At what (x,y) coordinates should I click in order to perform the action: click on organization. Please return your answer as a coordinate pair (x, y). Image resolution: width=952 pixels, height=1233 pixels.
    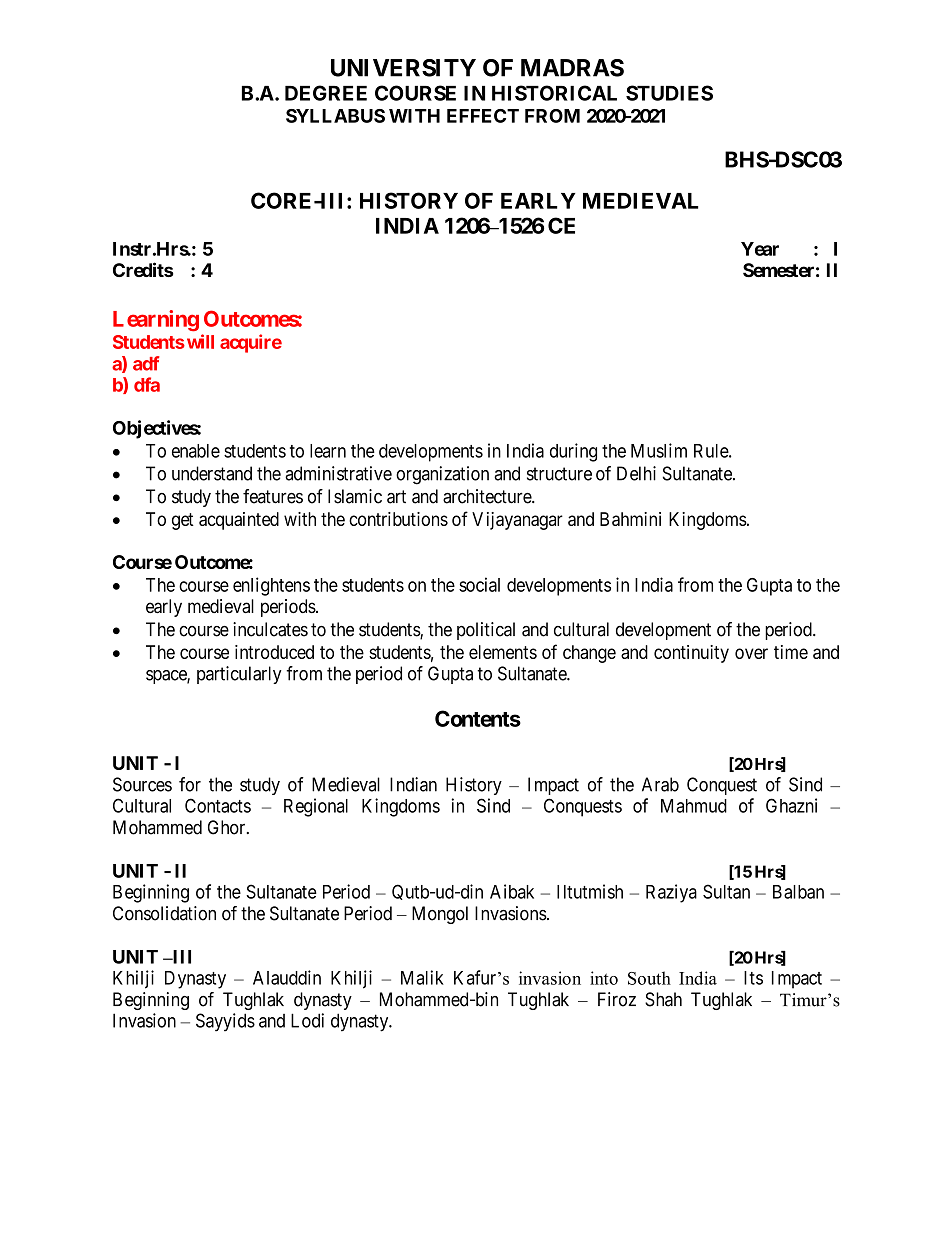
    Looking at the image, I should click on (442, 475).
